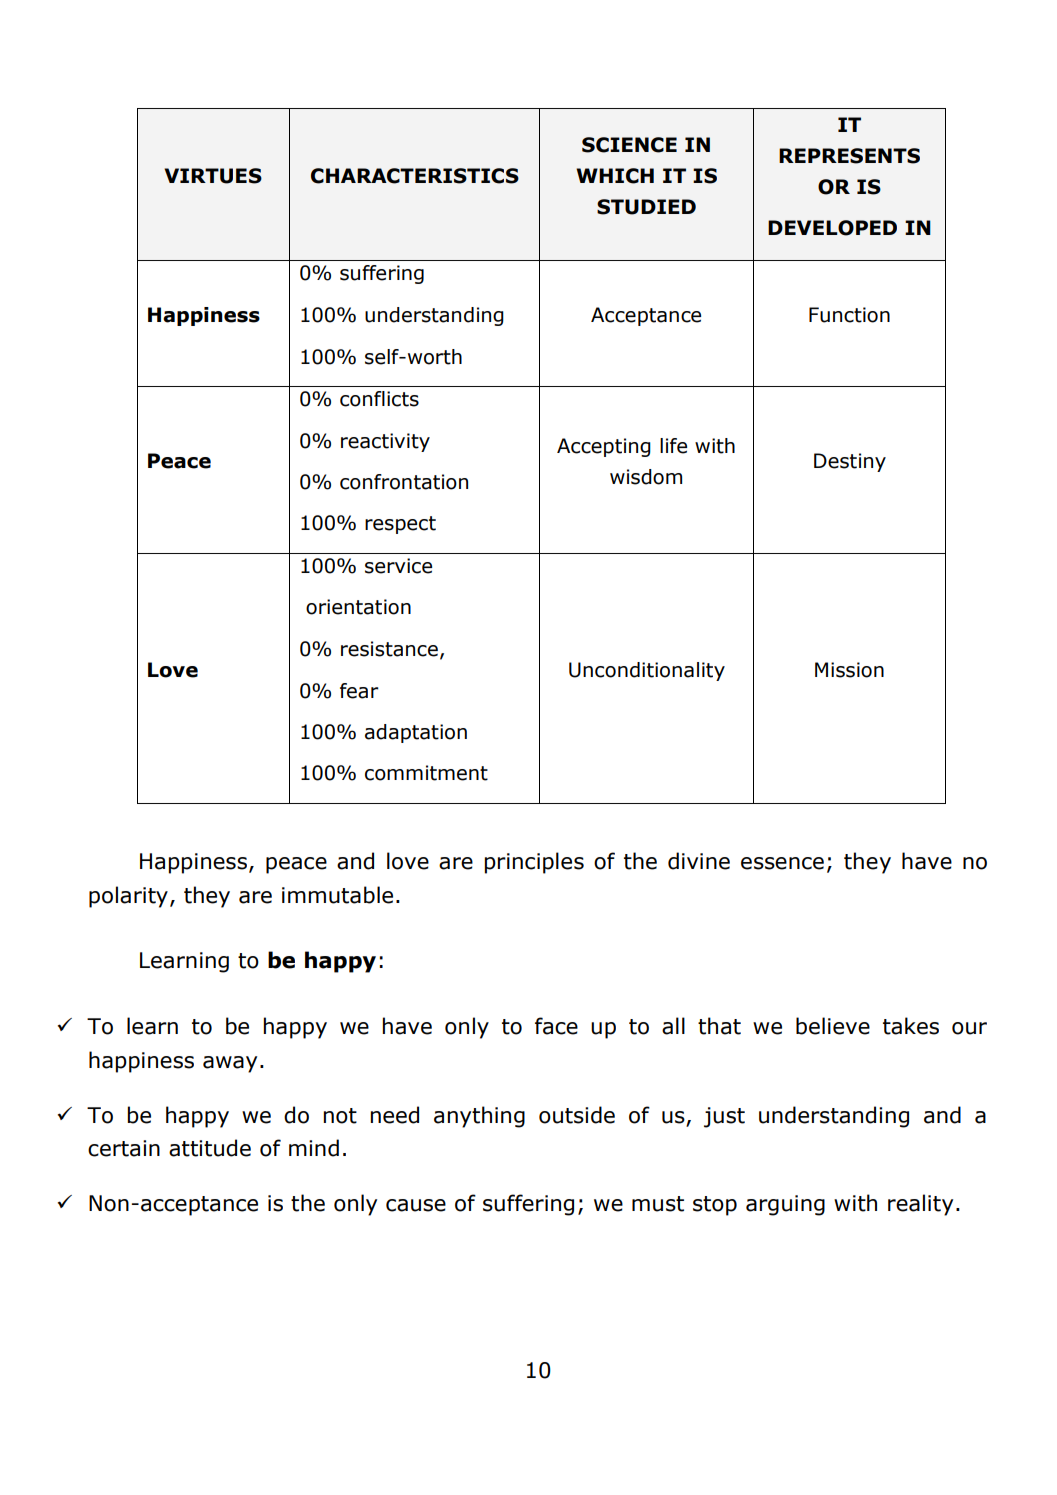  Describe the element at coordinates (213, 176) in the screenshot. I see `VIRTUES` at that location.
